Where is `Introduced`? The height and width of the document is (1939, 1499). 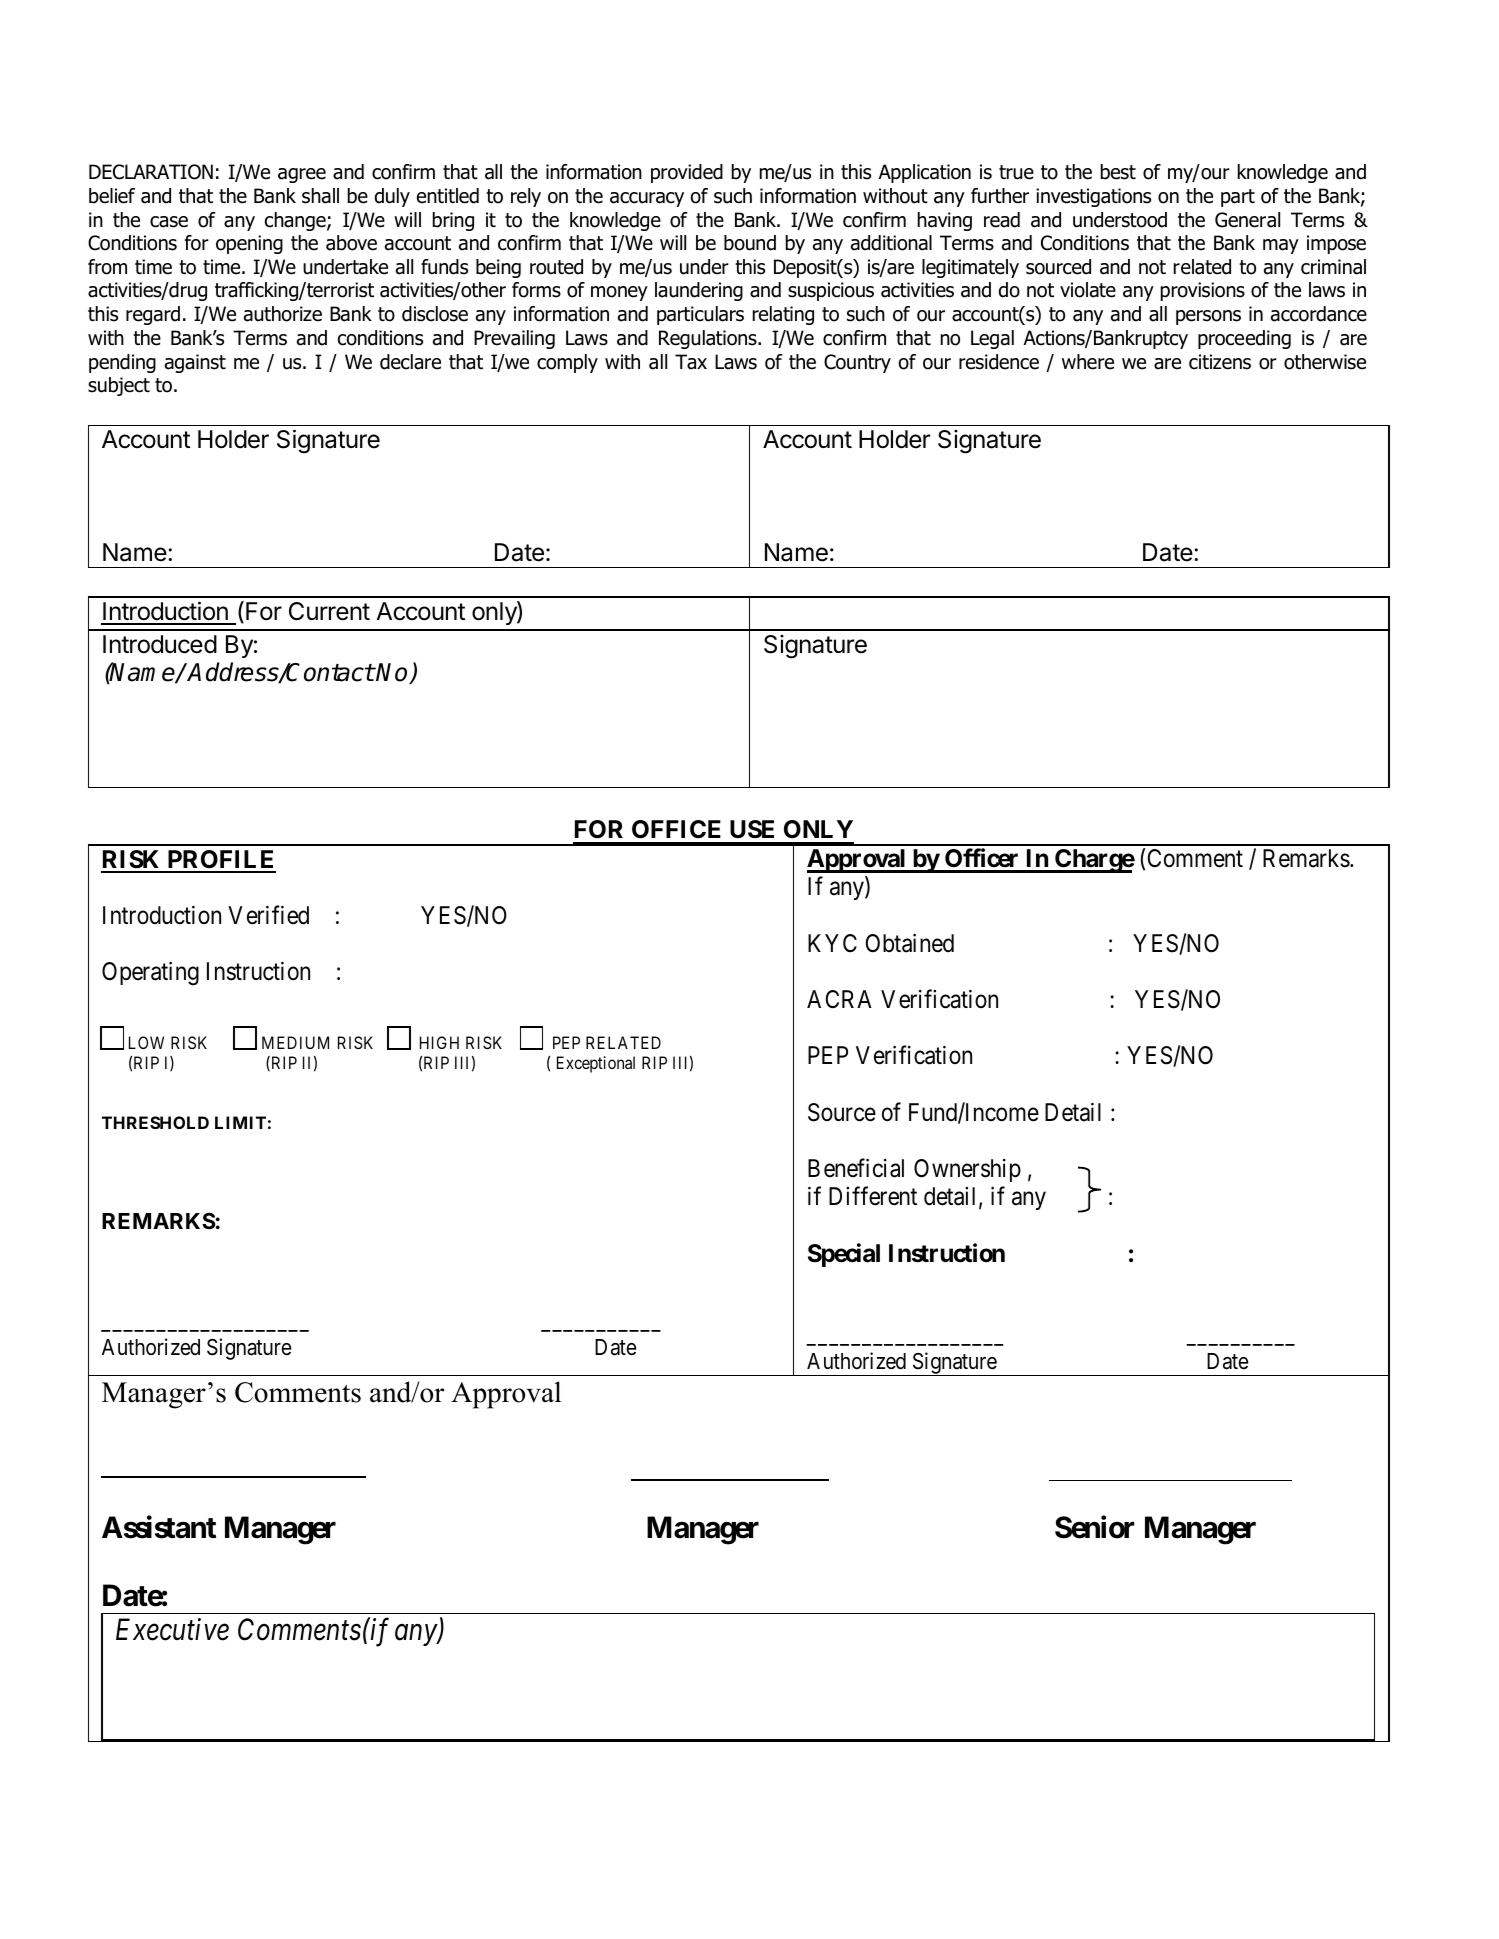 Introduced is located at coordinates (160, 644).
